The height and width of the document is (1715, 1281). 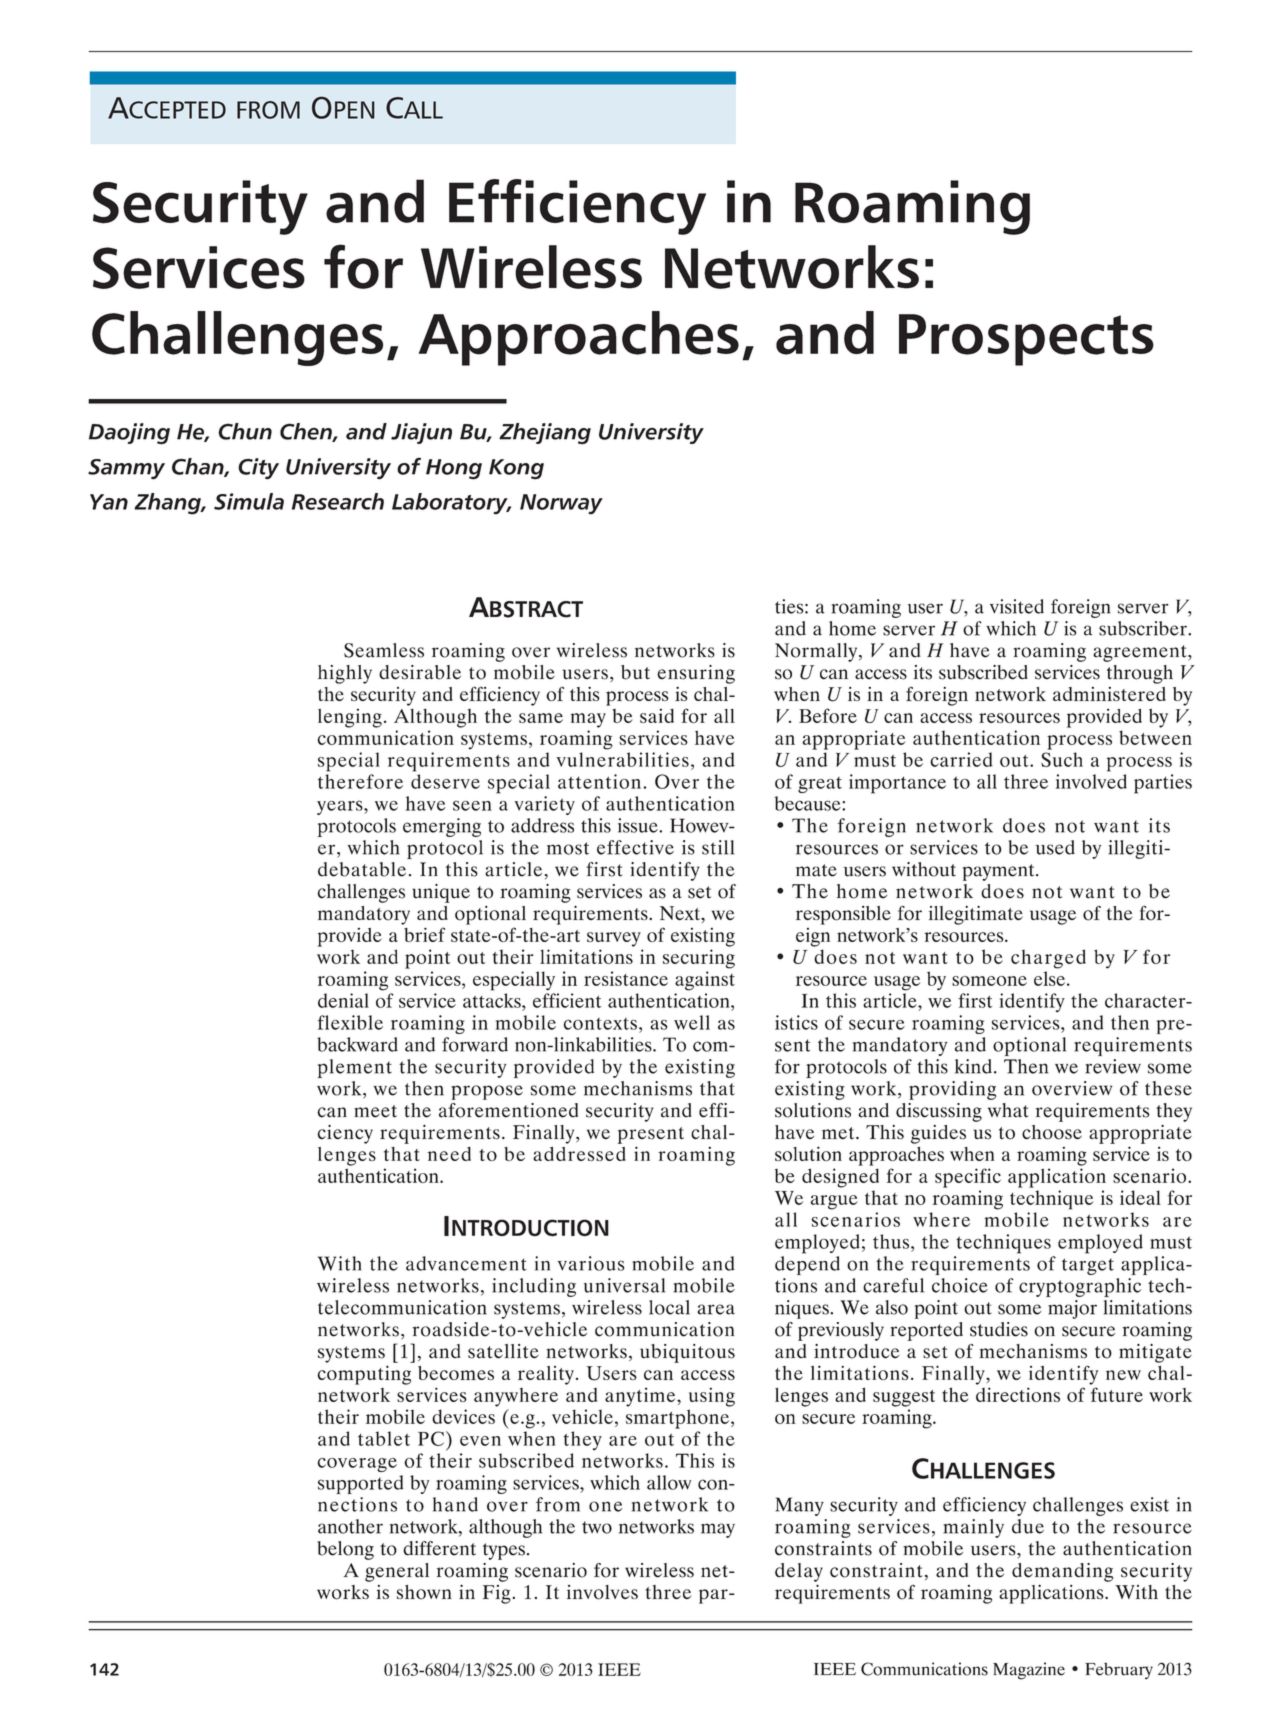 I want to click on specific, so click(x=968, y=1178).
